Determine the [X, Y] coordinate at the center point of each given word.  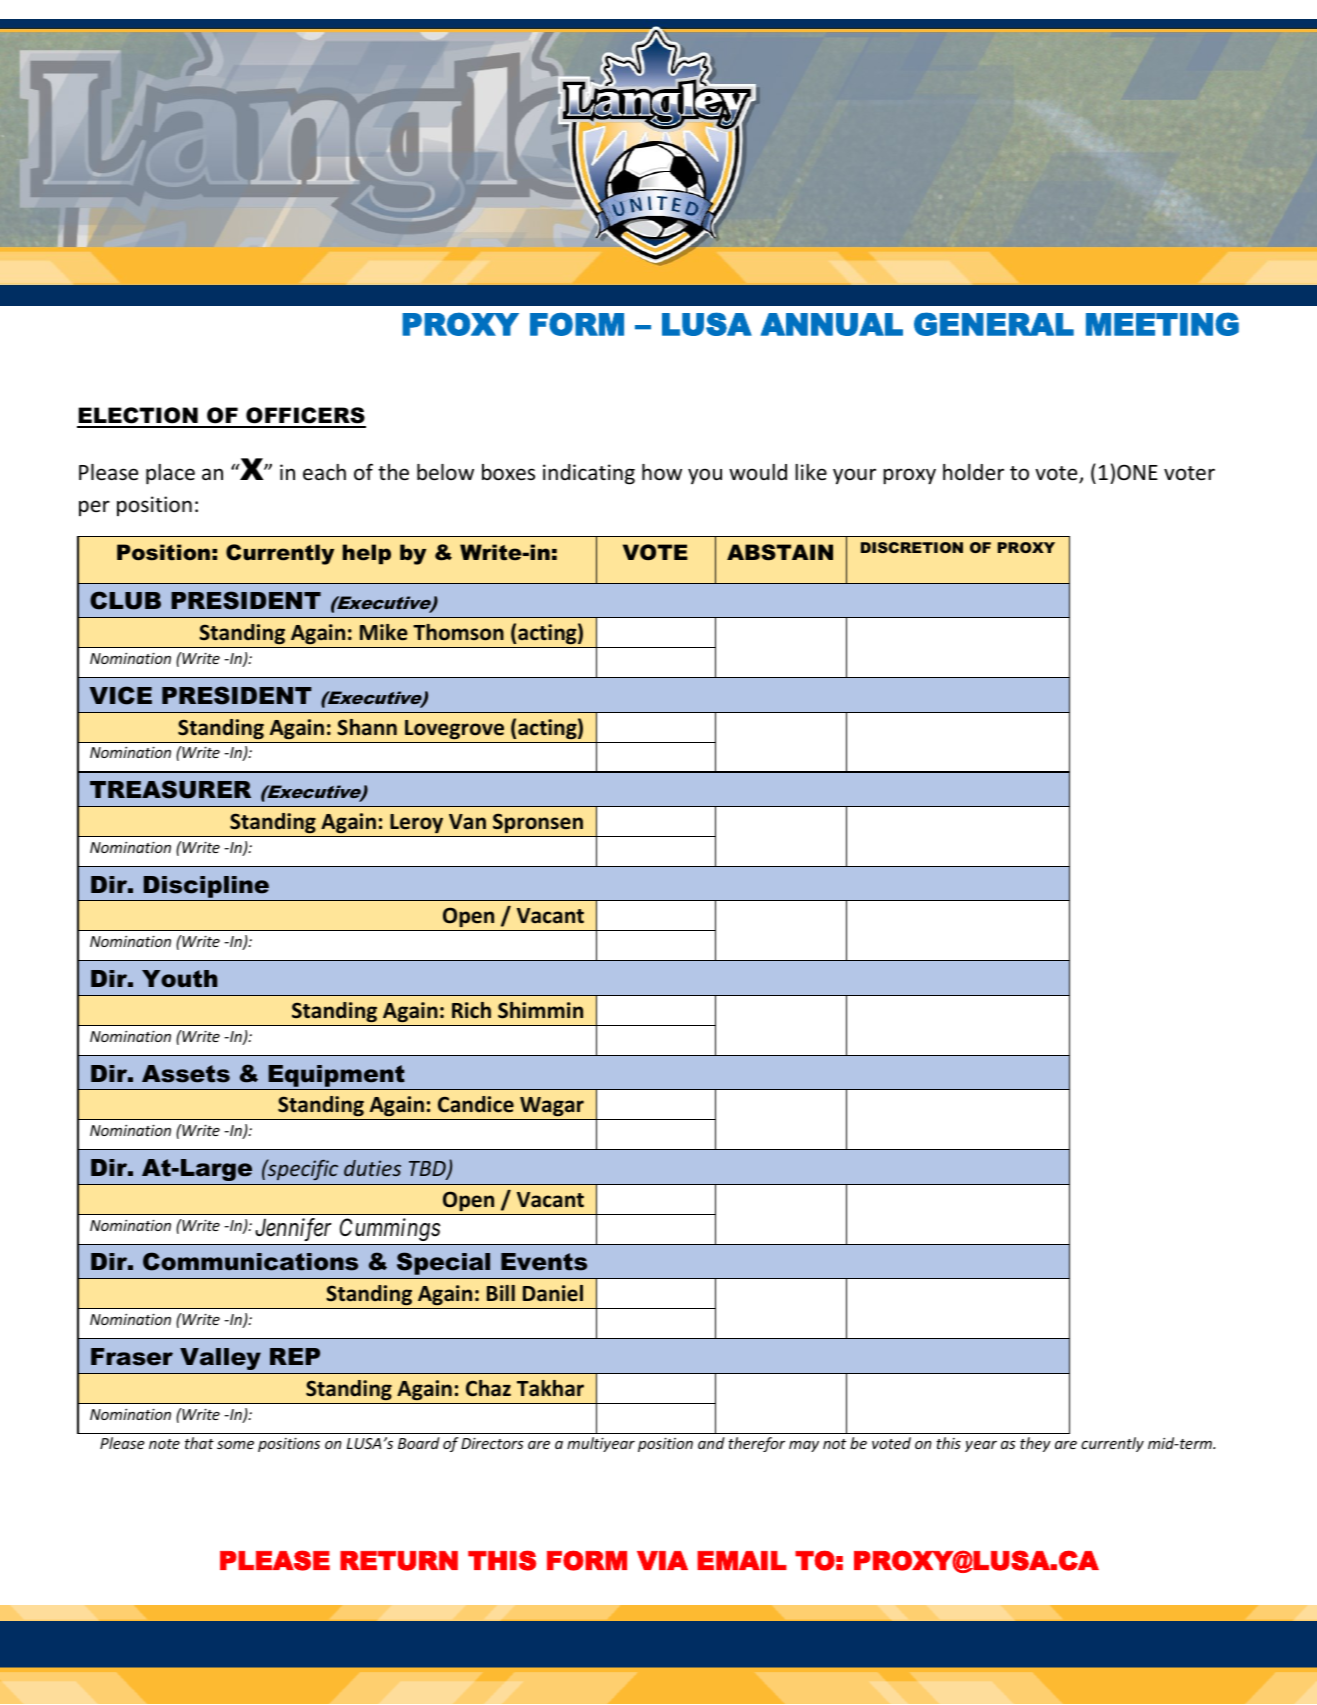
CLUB [125, 600]
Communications [250, 1261]
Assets [186, 1074]
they [1035, 1444]
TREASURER [170, 789]
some [235, 1445]
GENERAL [994, 324]
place [170, 474]
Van [467, 822]
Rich [471, 1010]
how [662, 472]
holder [973, 472]
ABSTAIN [780, 552]
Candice [476, 1104]
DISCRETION [912, 547]
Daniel [553, 1293]
